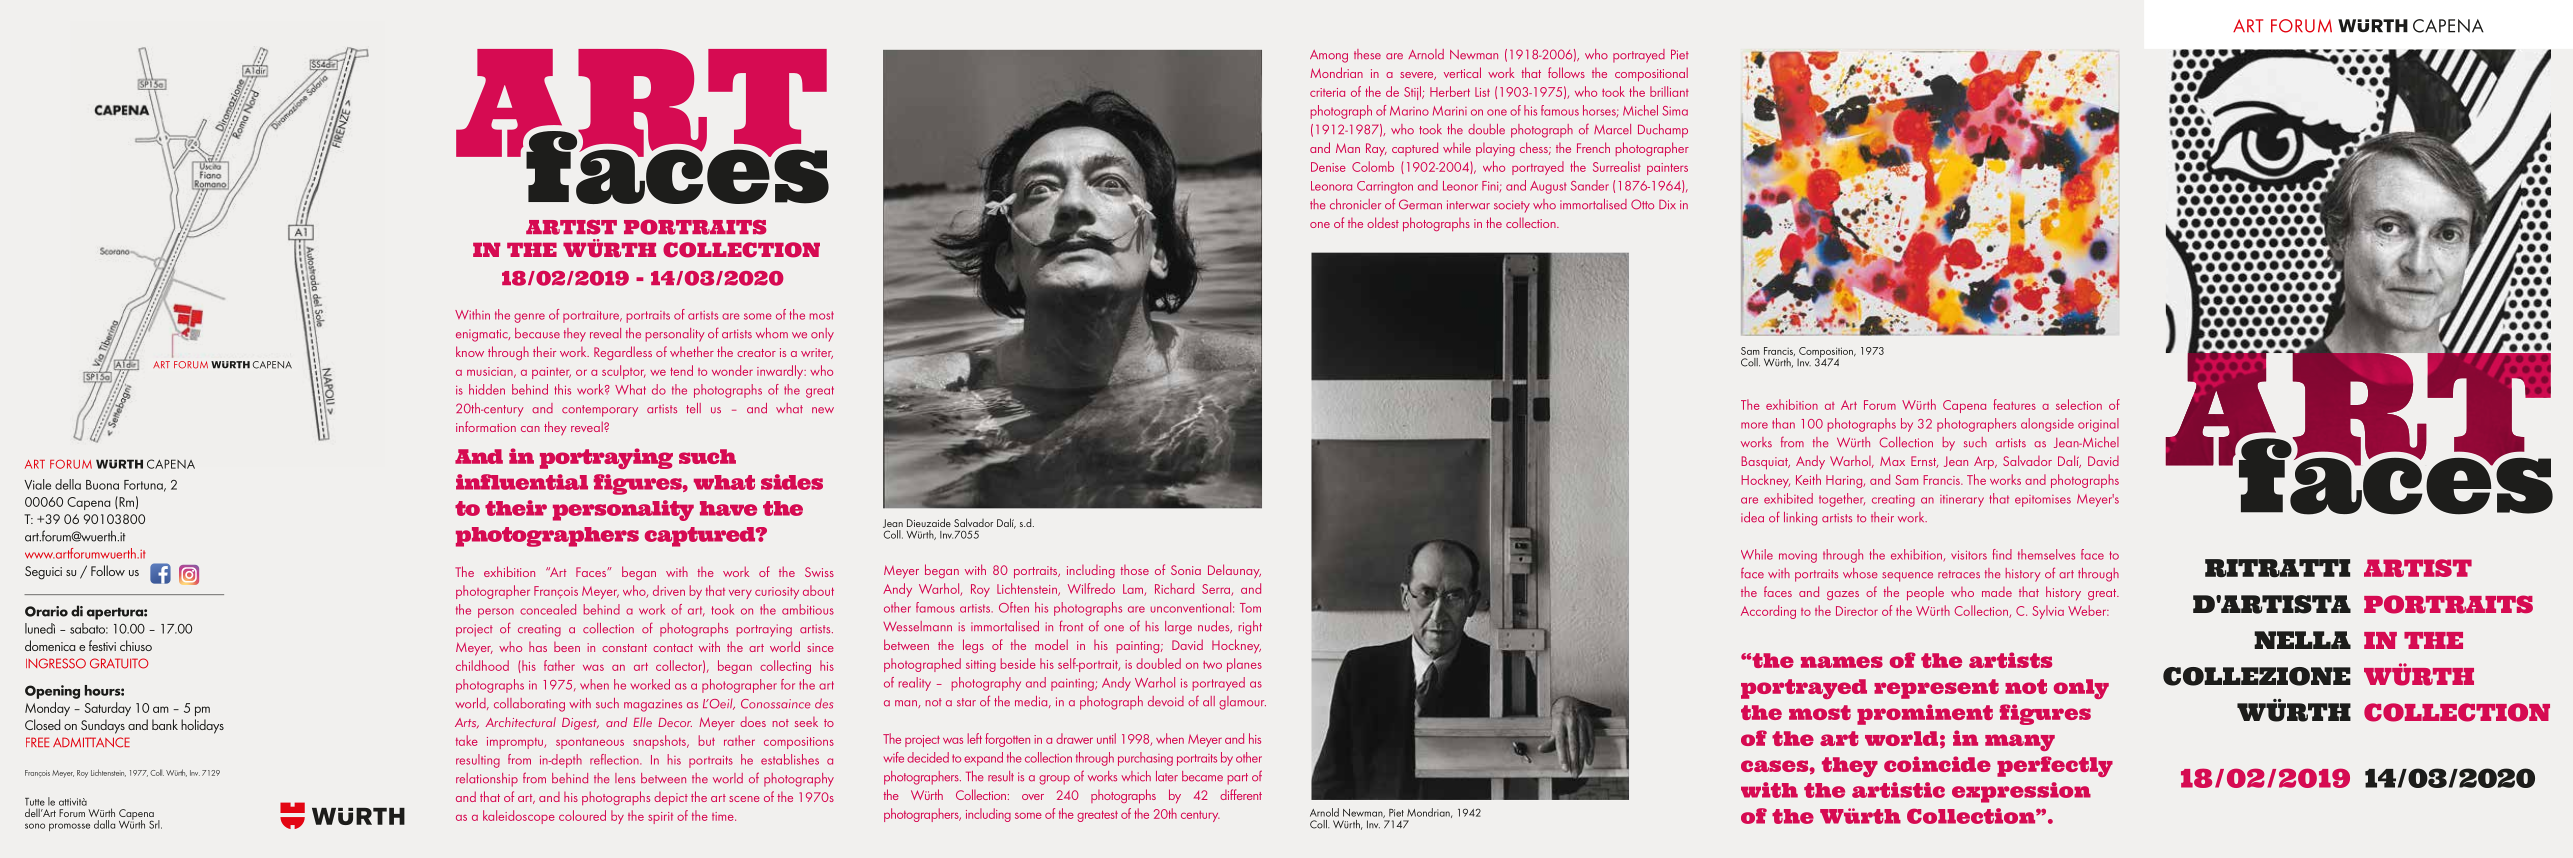 Image resolution: width=2573 pixels, height=858 pixels. What do you see at coordinates (1186, 570) in the document?
I see `Sonia` at bounding box center [1186, 570].
